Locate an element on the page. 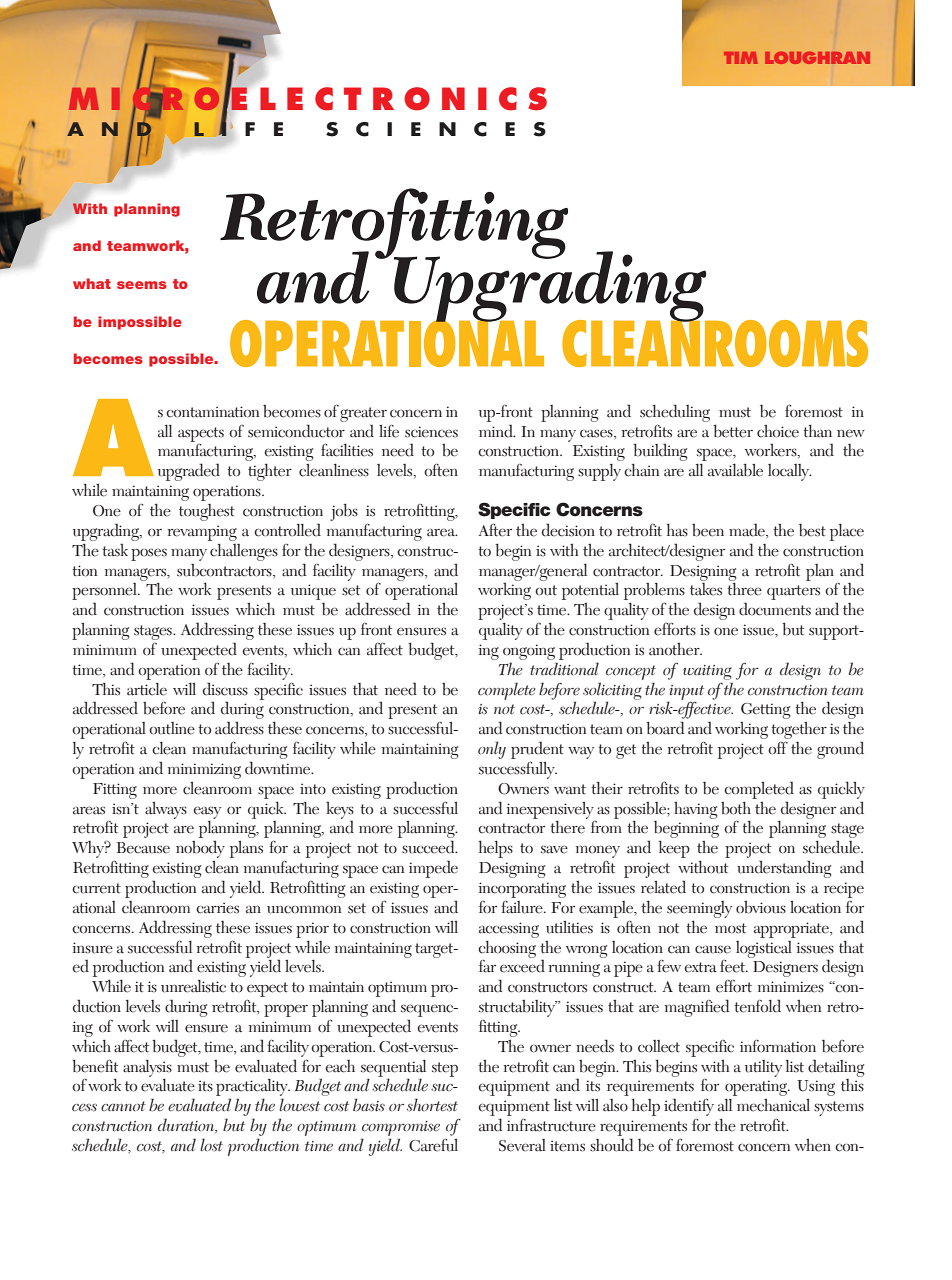  lost is located at coordinates (211, 1145).
